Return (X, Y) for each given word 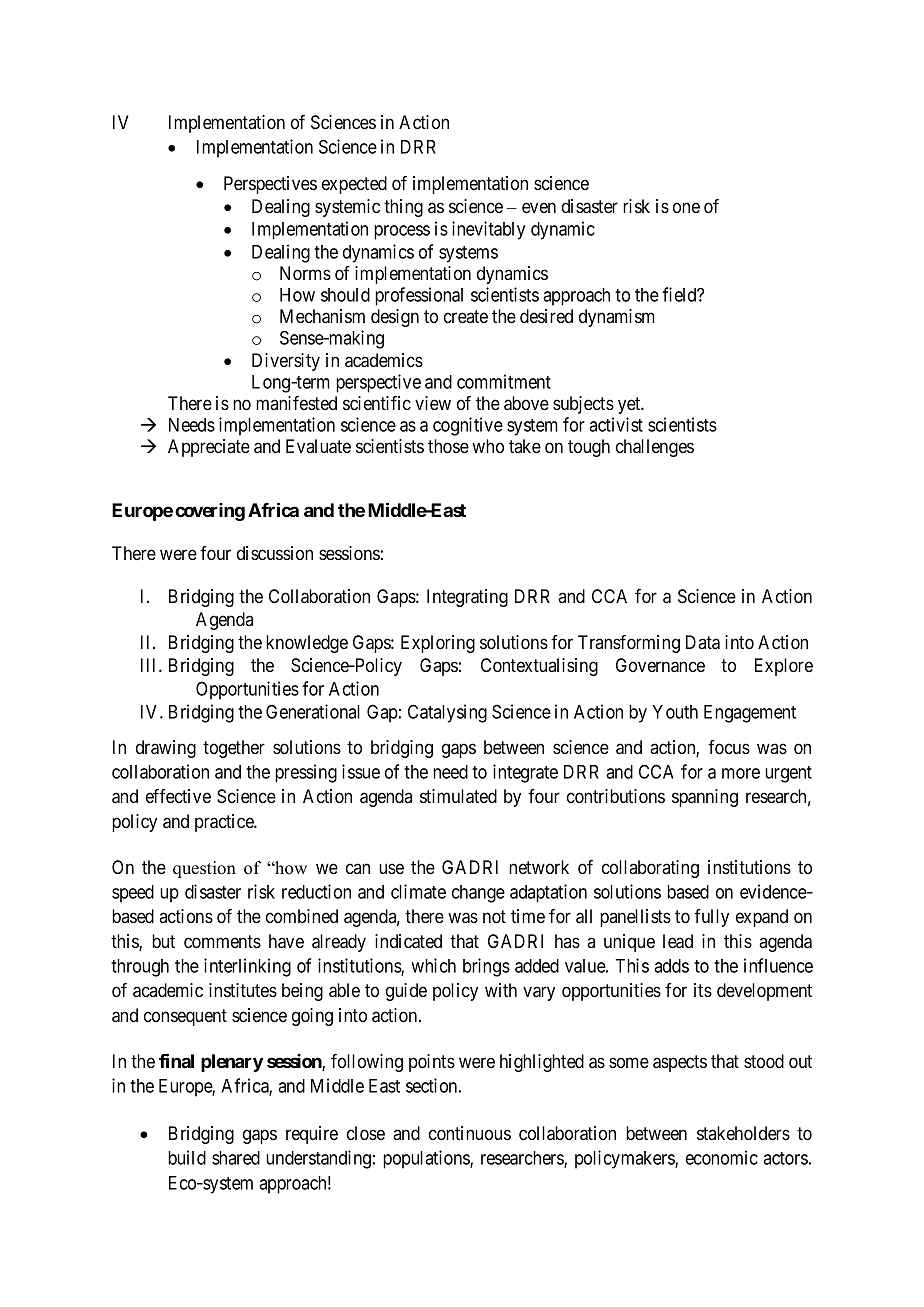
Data (703, 642)
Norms (305, 273)
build (187, 1157)
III (150, 665)
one (686, 207)
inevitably (488, 230)
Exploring (438, 644)
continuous (470, 1133)
